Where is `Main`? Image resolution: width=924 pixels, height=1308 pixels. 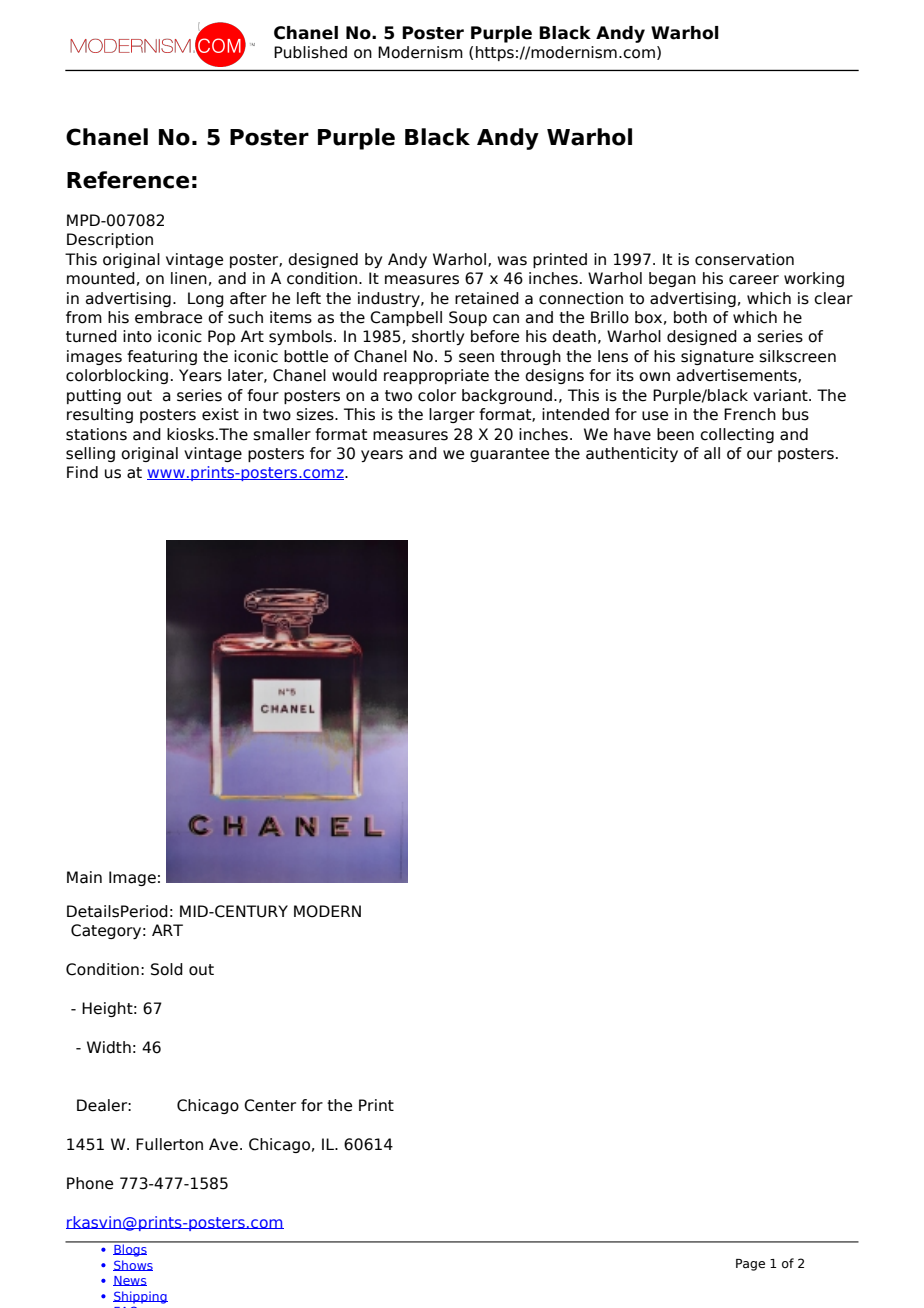
Main is located at coordinates (84, 877).
